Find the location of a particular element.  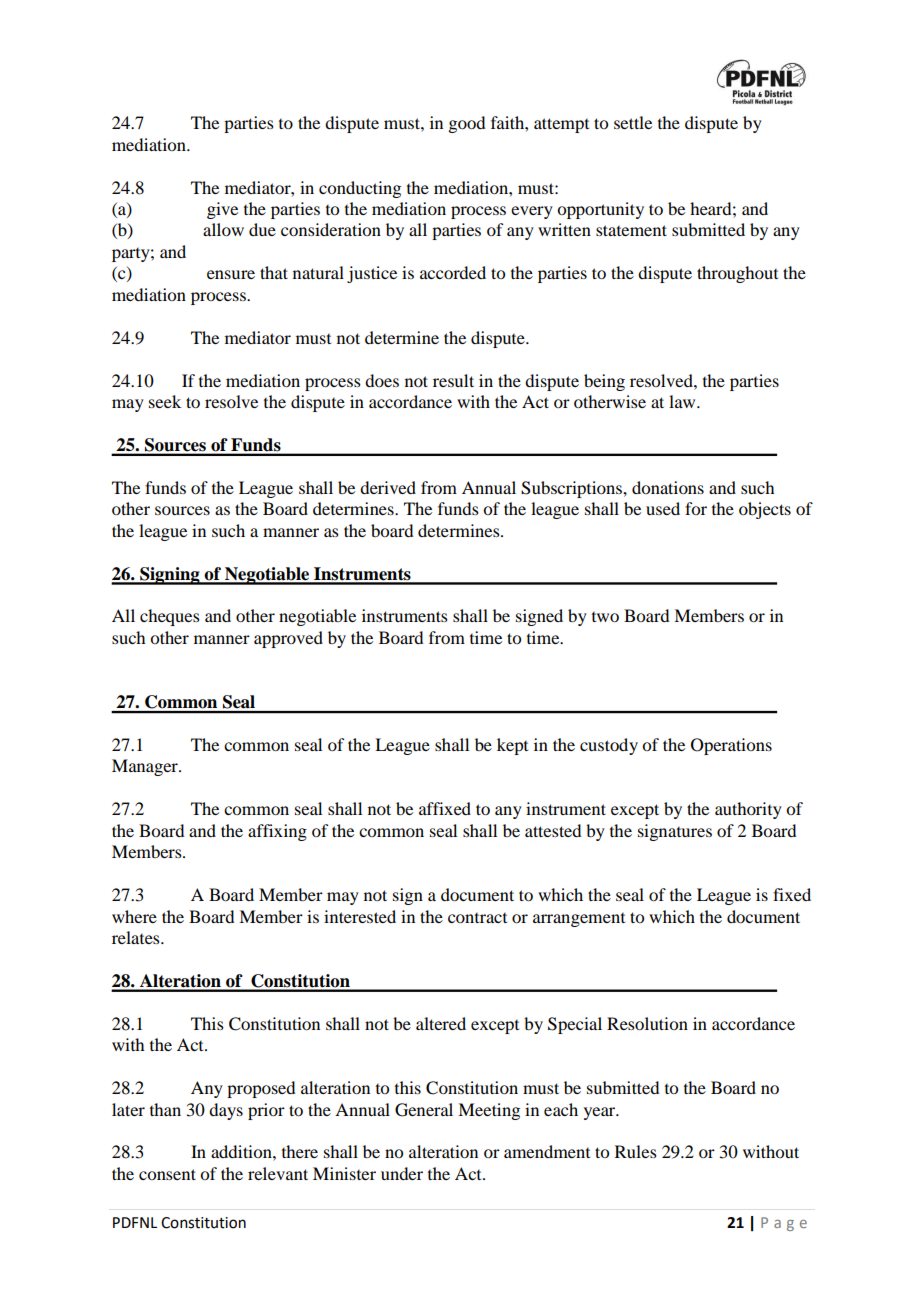

settle is located at coordinates (633, 122).
